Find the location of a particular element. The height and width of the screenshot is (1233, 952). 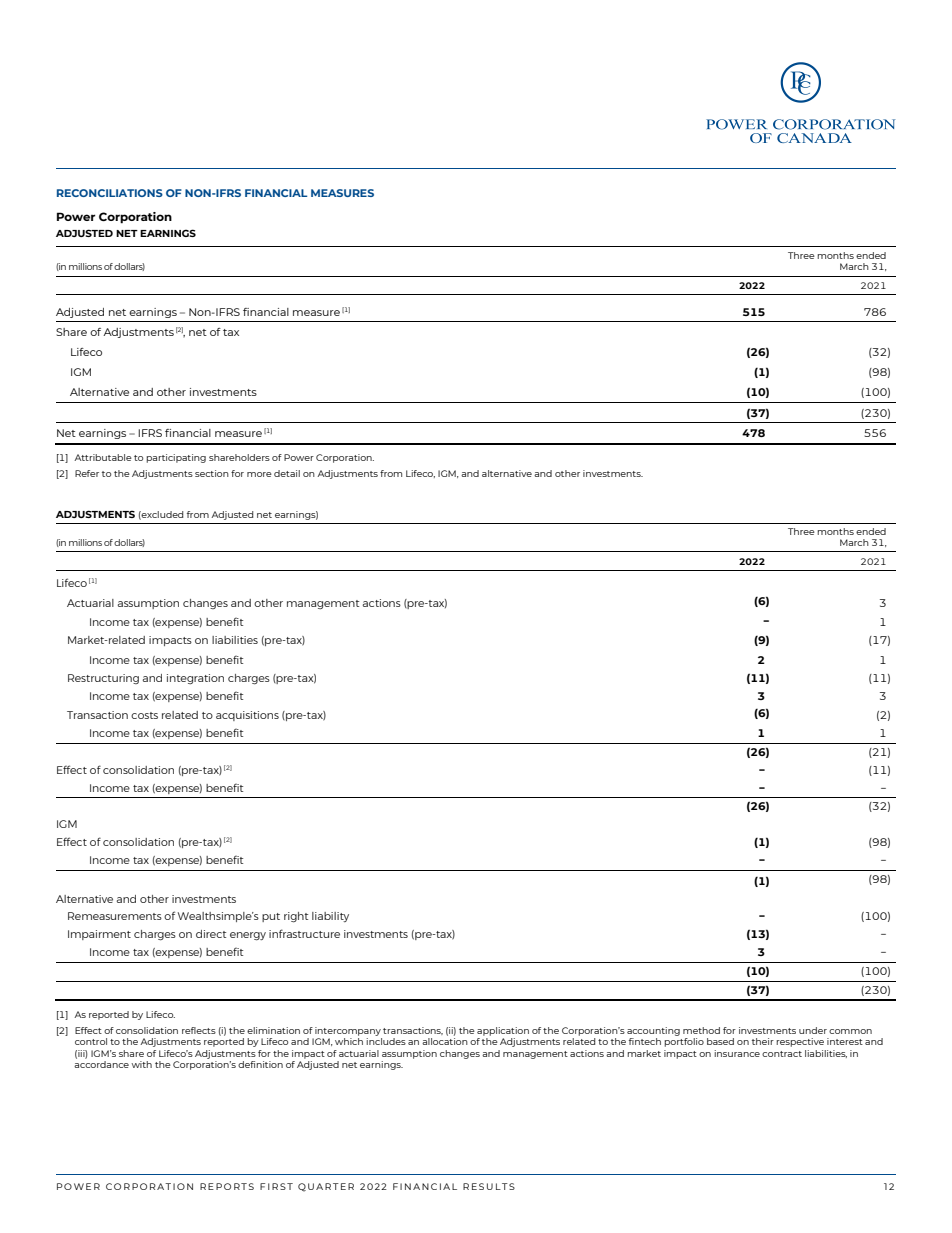

more is located at coordinates (259, 474).
